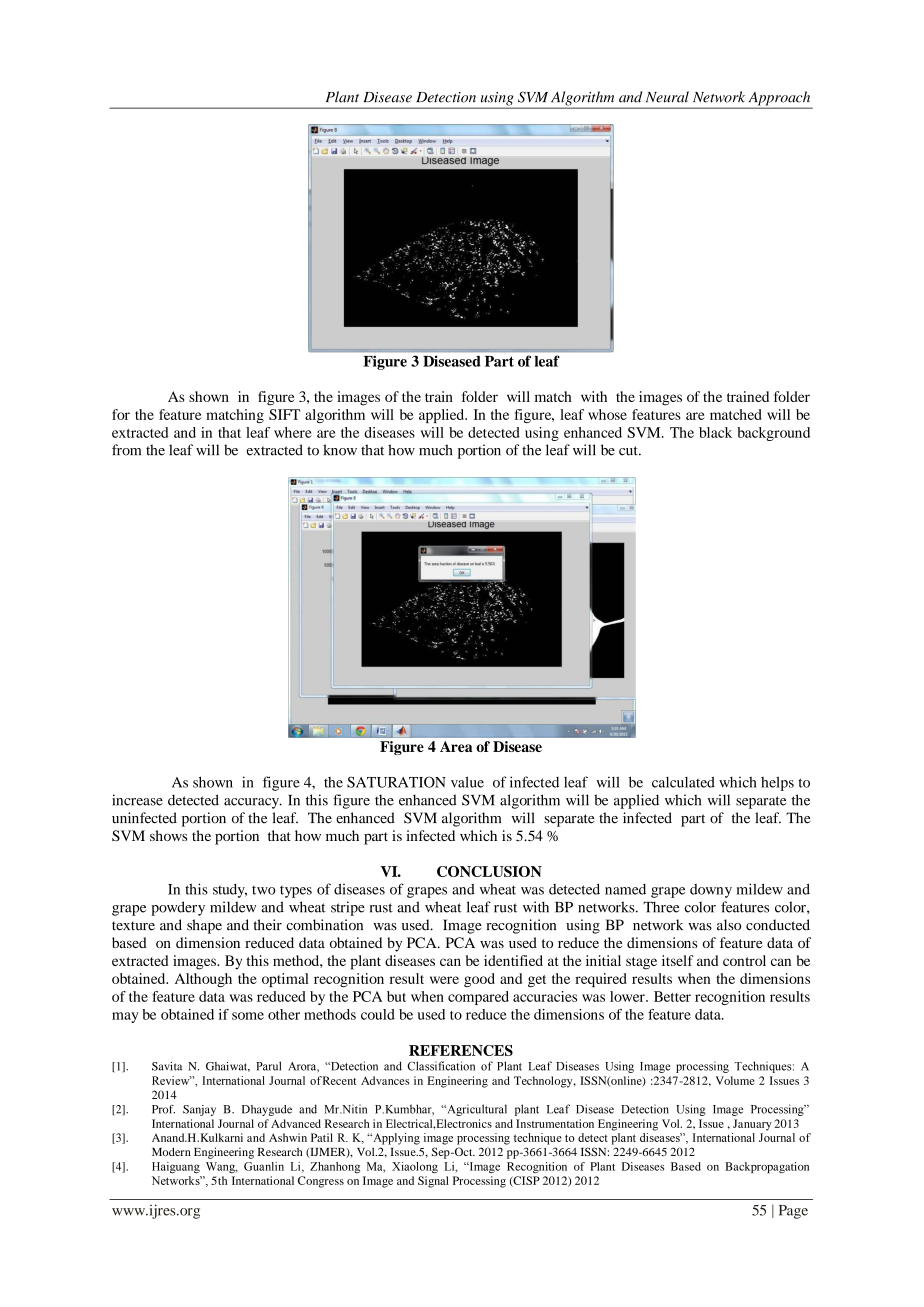 Image resolution: width=924 pixels, height=1307 pixels. I want to click on Neural, so click(667, 97).
